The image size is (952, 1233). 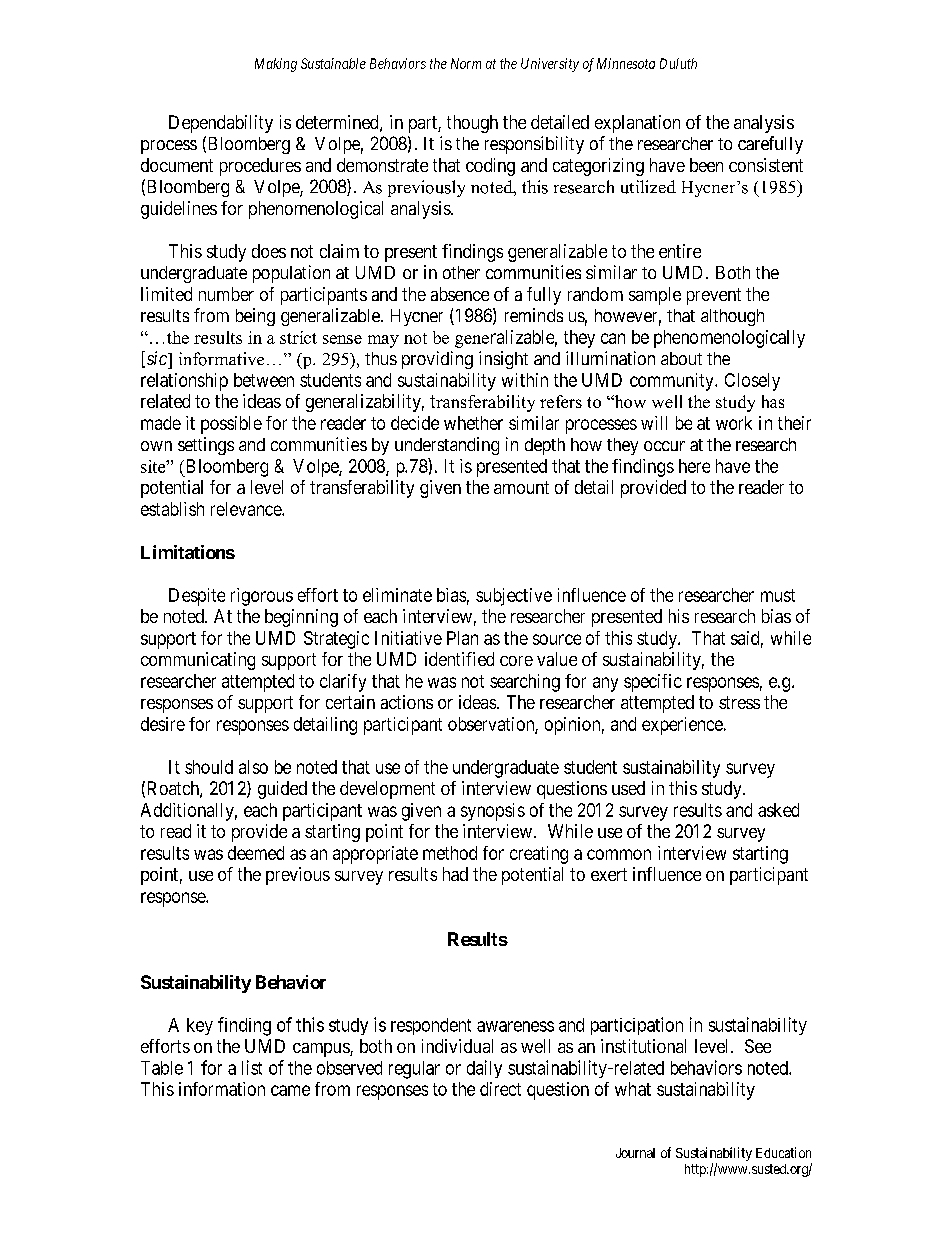 What do you see at coordinates (466, 63) in the screenshot?
I see `Norm` at bounding box center [466, 63].
